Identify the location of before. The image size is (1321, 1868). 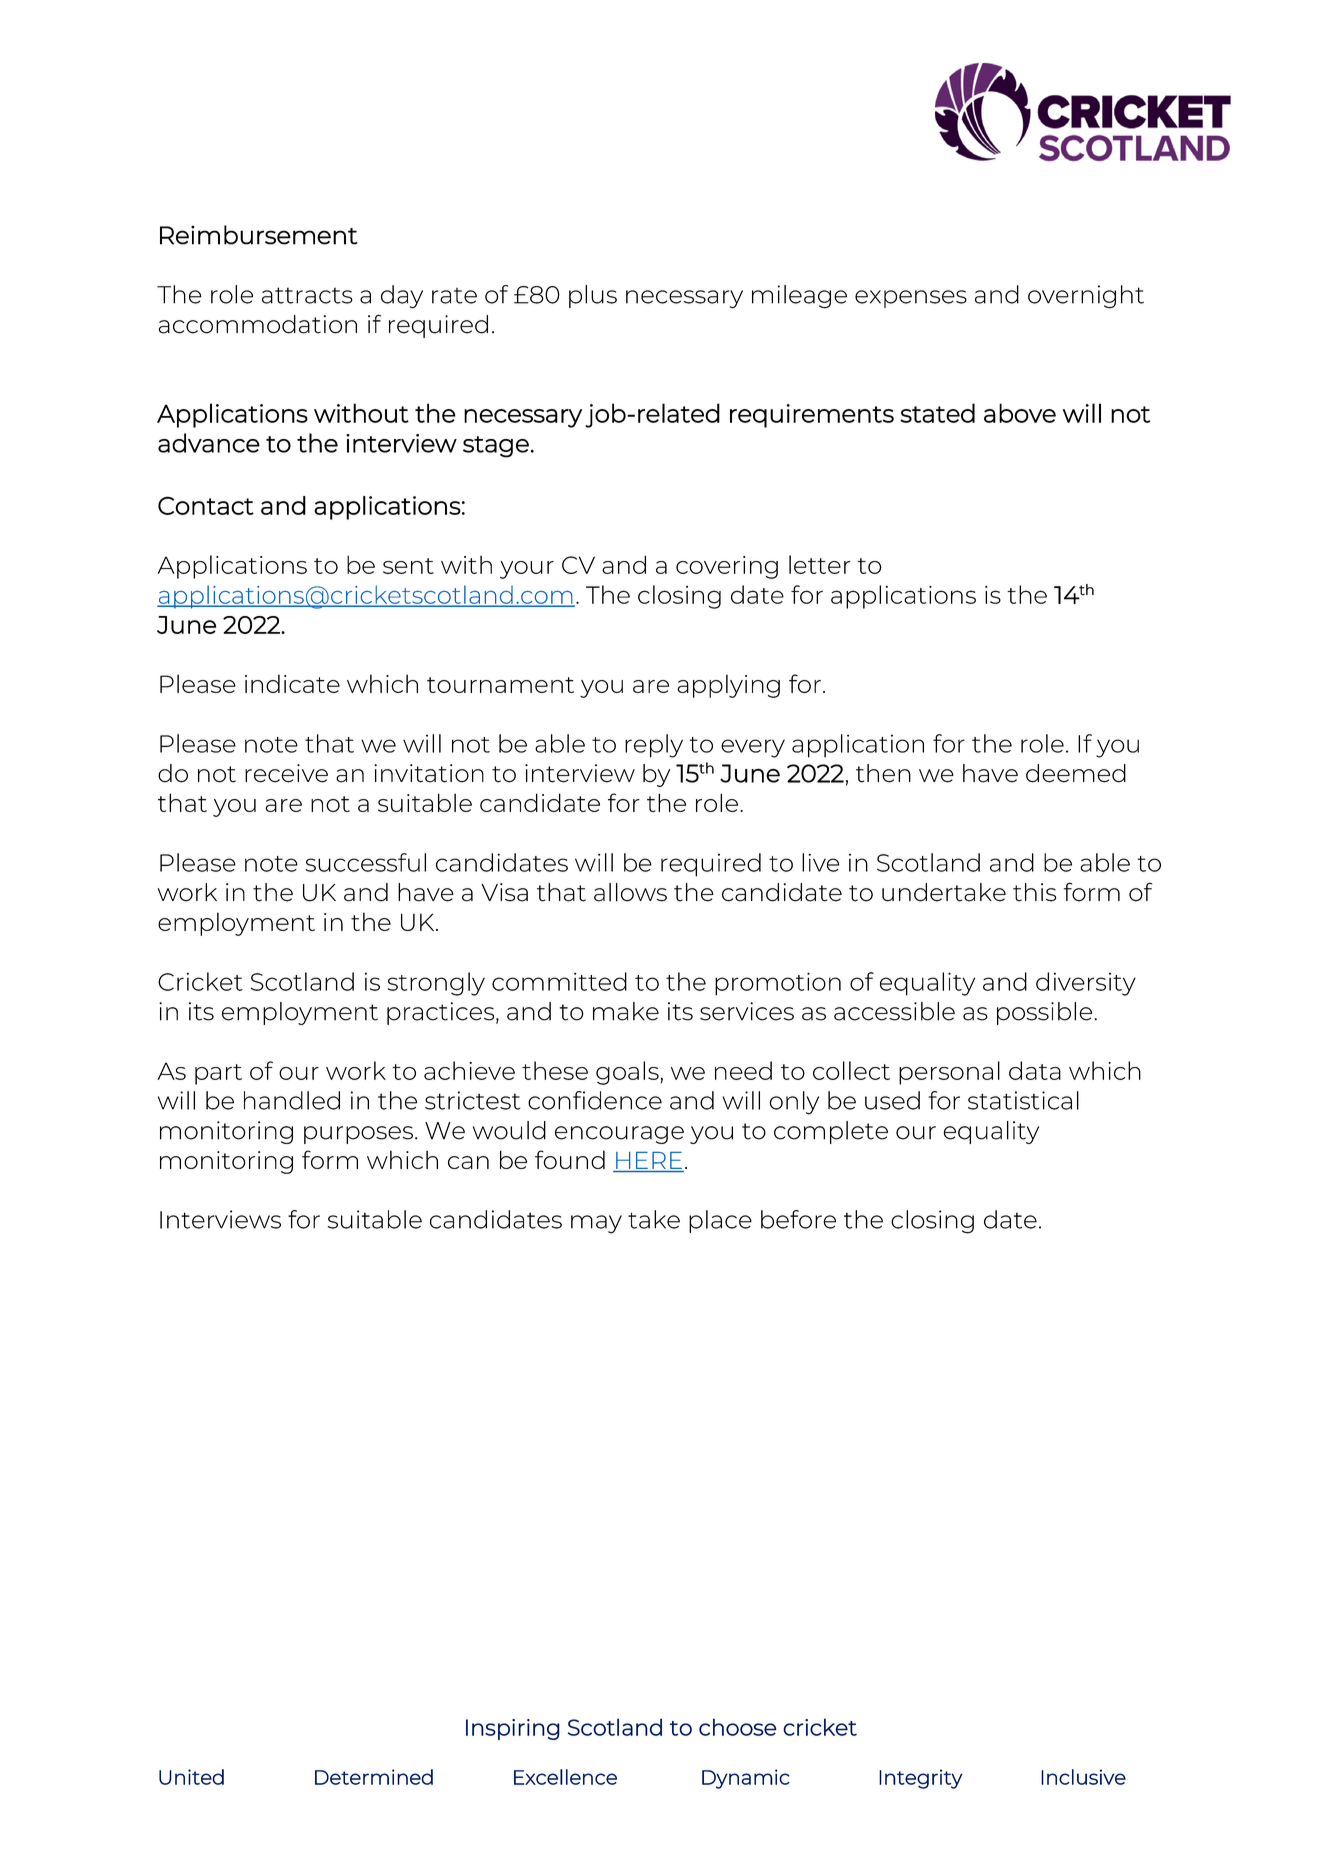
(798, 1219).
